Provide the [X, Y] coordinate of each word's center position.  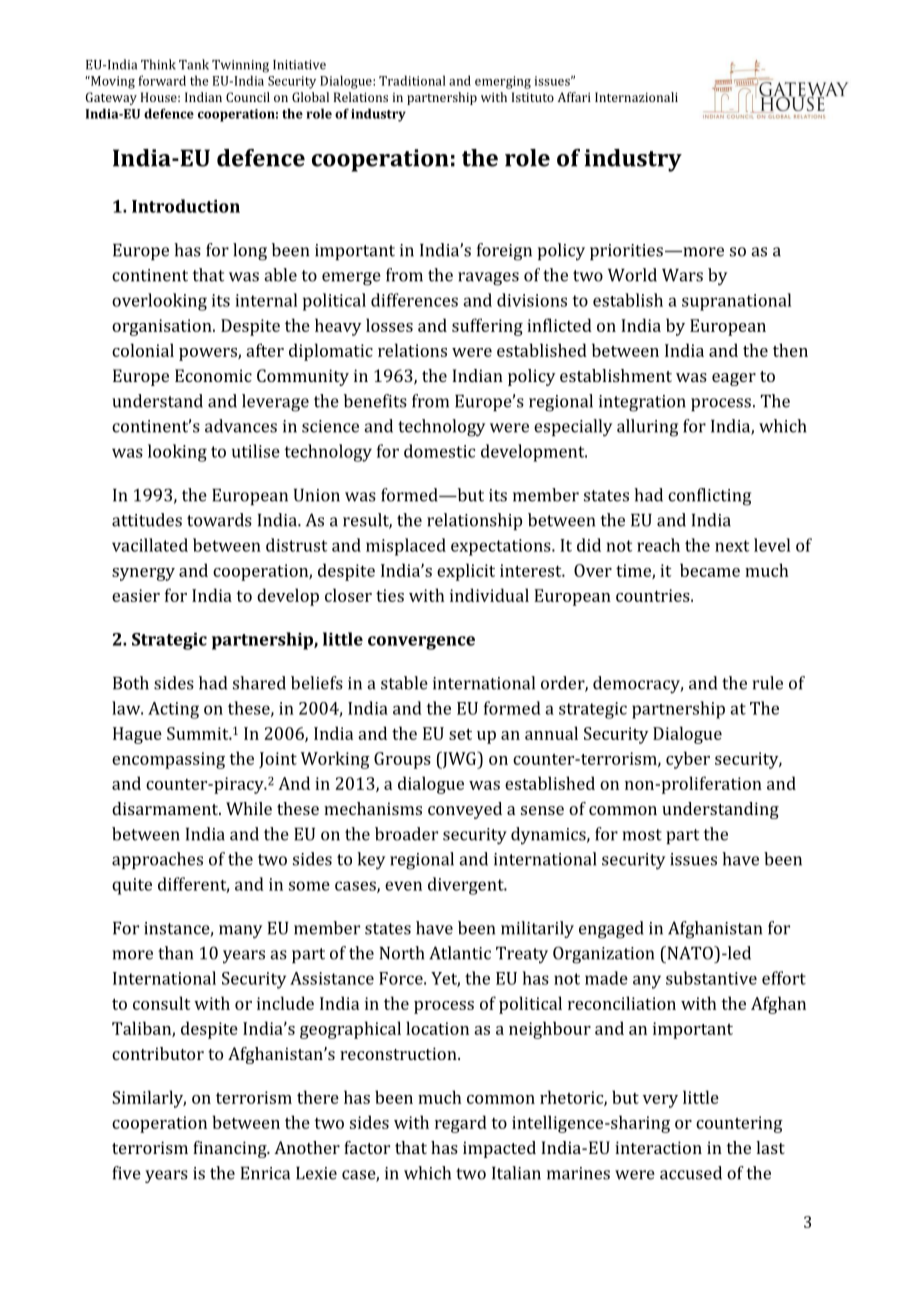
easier [136, 595]
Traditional [412, 80]
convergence [421, 643]
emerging [503, 82]
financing [231, 1149]
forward [162, 80]
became [710, 570]
